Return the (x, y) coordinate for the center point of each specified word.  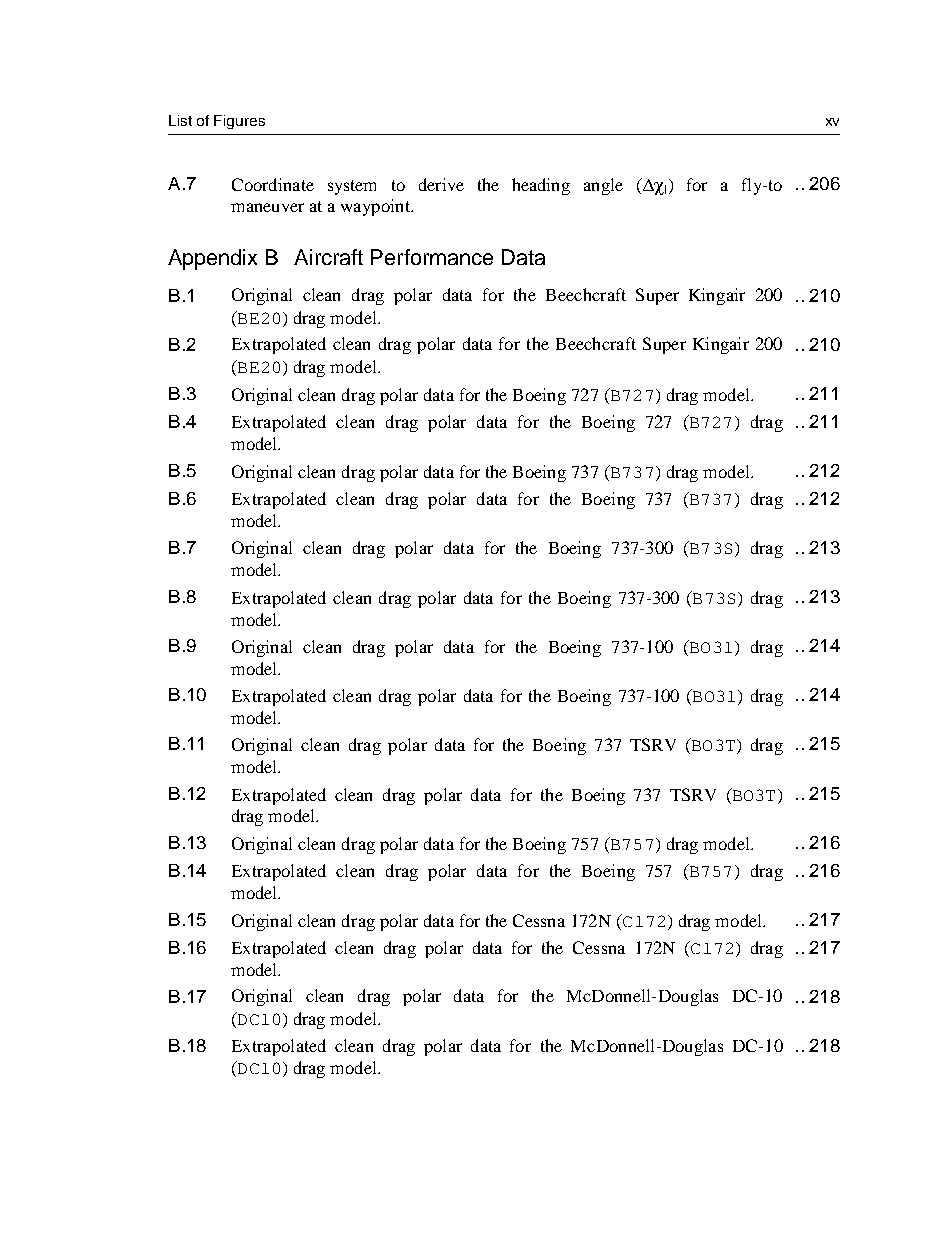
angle (603, 186)
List (180, 120)
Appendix (212, 259)
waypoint (376, 207)
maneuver (267, 207)
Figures (239, 122)
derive (441, 184)
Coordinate (273, 184)
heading (541, 186)
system (352, 187)
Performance (432, 257)
